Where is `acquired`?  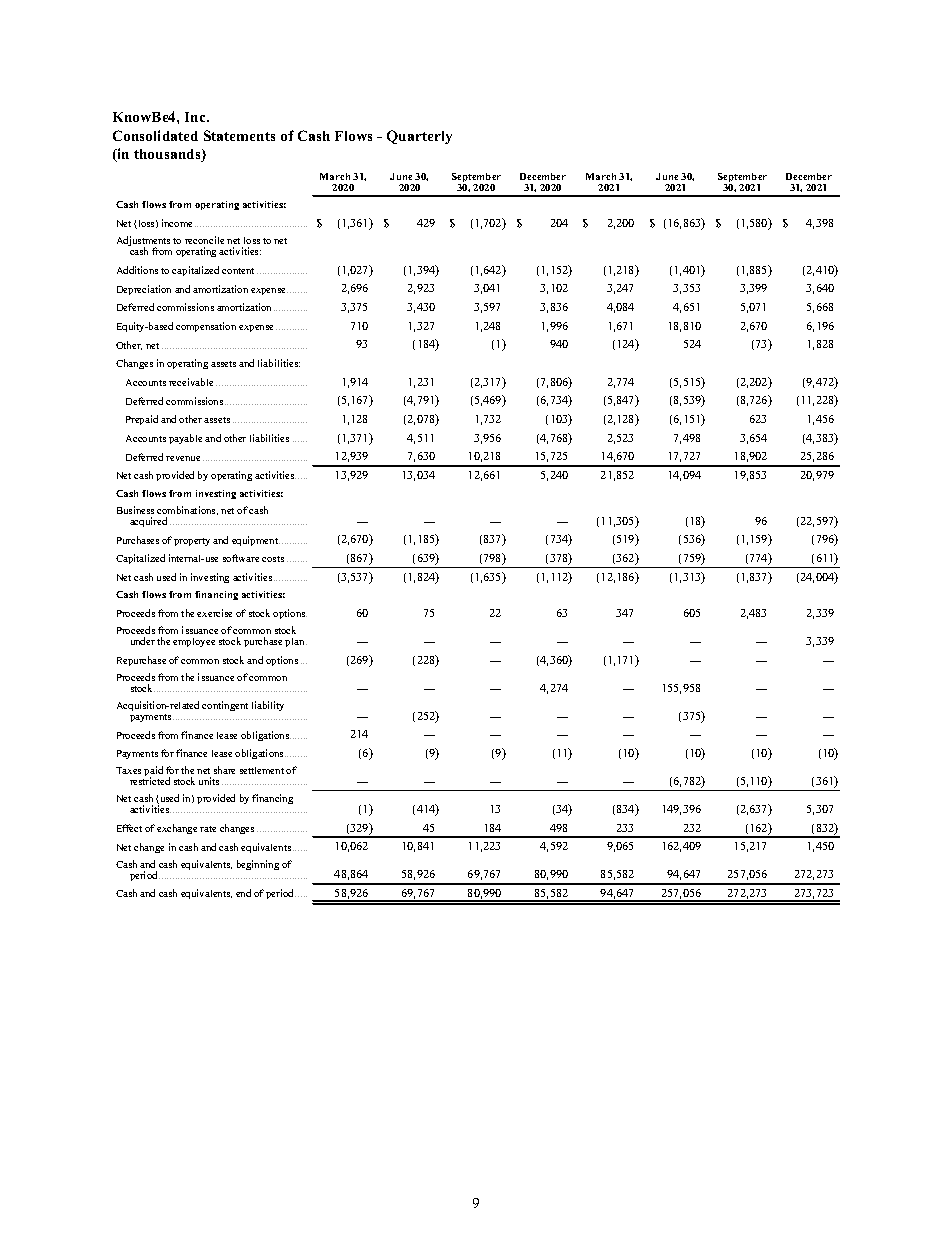 acquired is located at coordinates (148, 522).
